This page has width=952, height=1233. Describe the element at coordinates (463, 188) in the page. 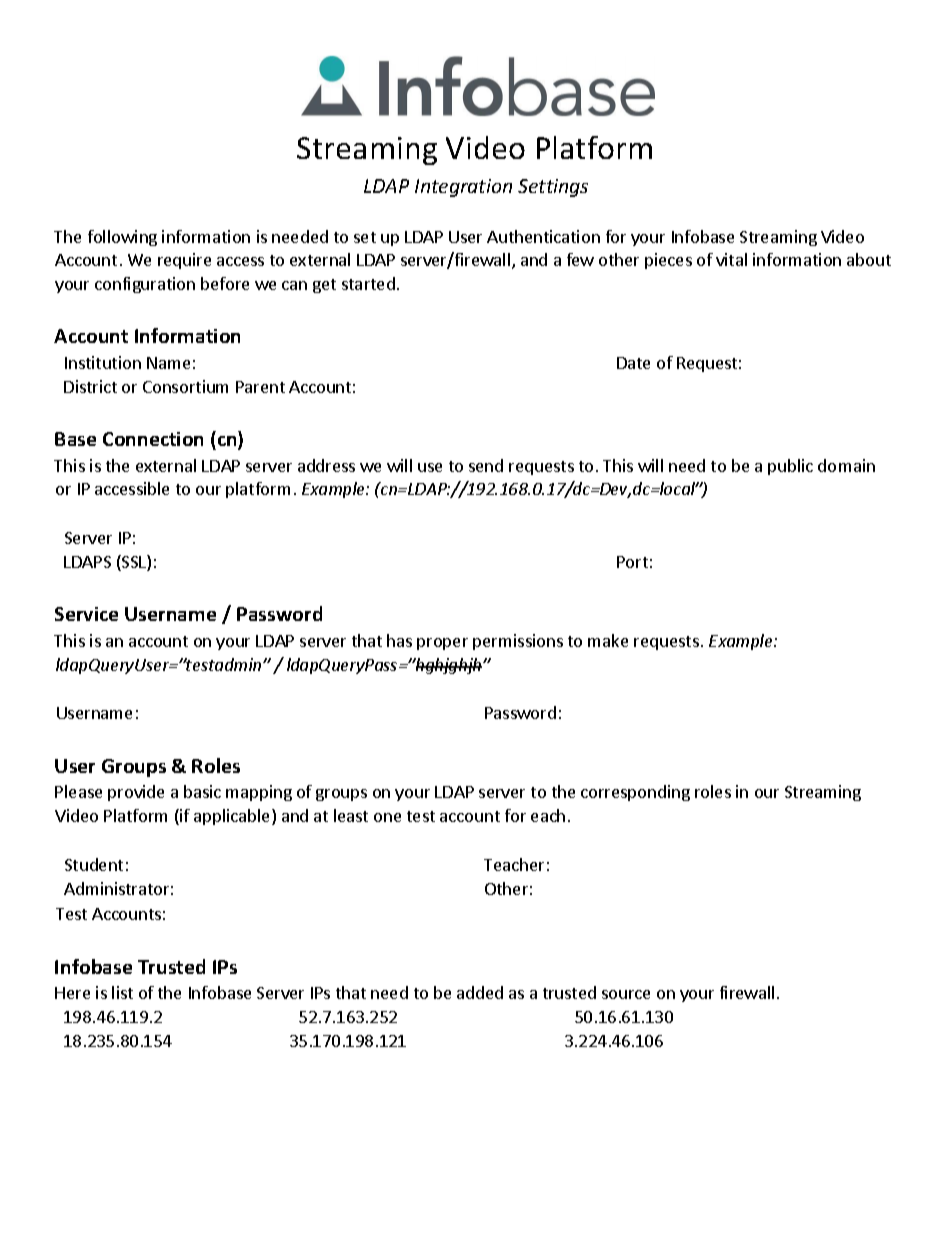

I see `Integration` at that location.
